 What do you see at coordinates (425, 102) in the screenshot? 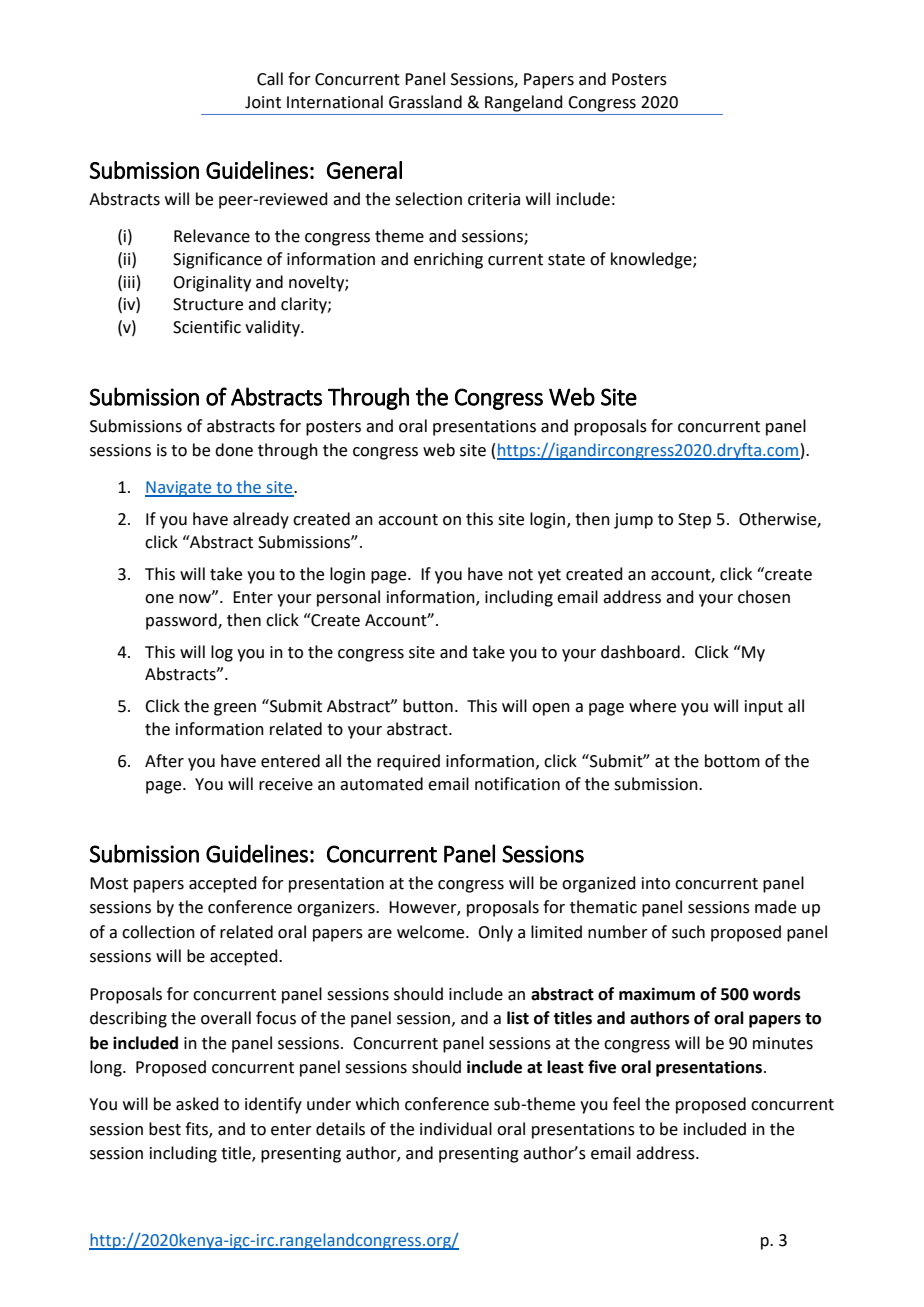
I see `Grassland` at bounding box center [425, 102].
